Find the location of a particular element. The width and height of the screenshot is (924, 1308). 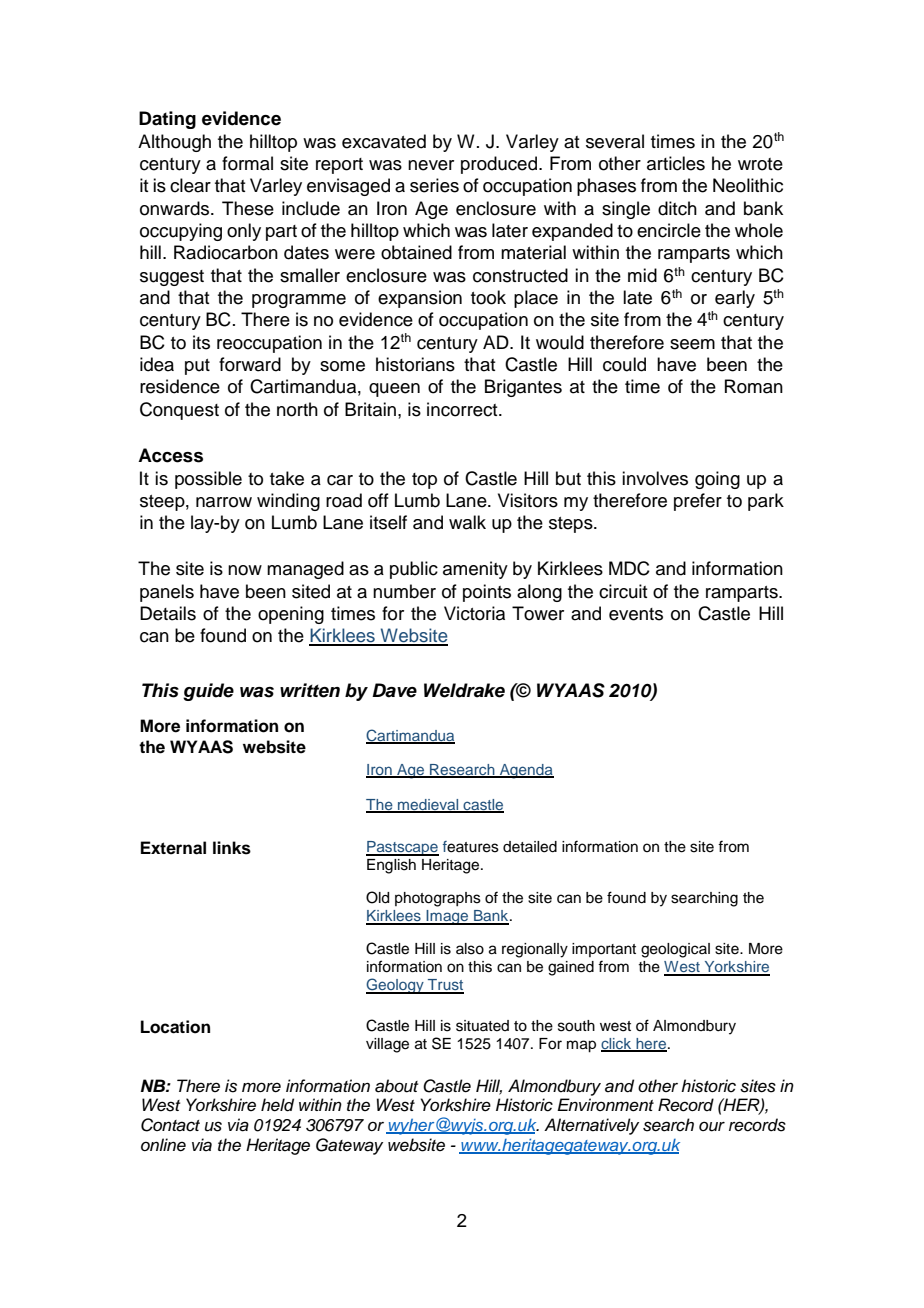

events is located at coordinates (636, 614).
